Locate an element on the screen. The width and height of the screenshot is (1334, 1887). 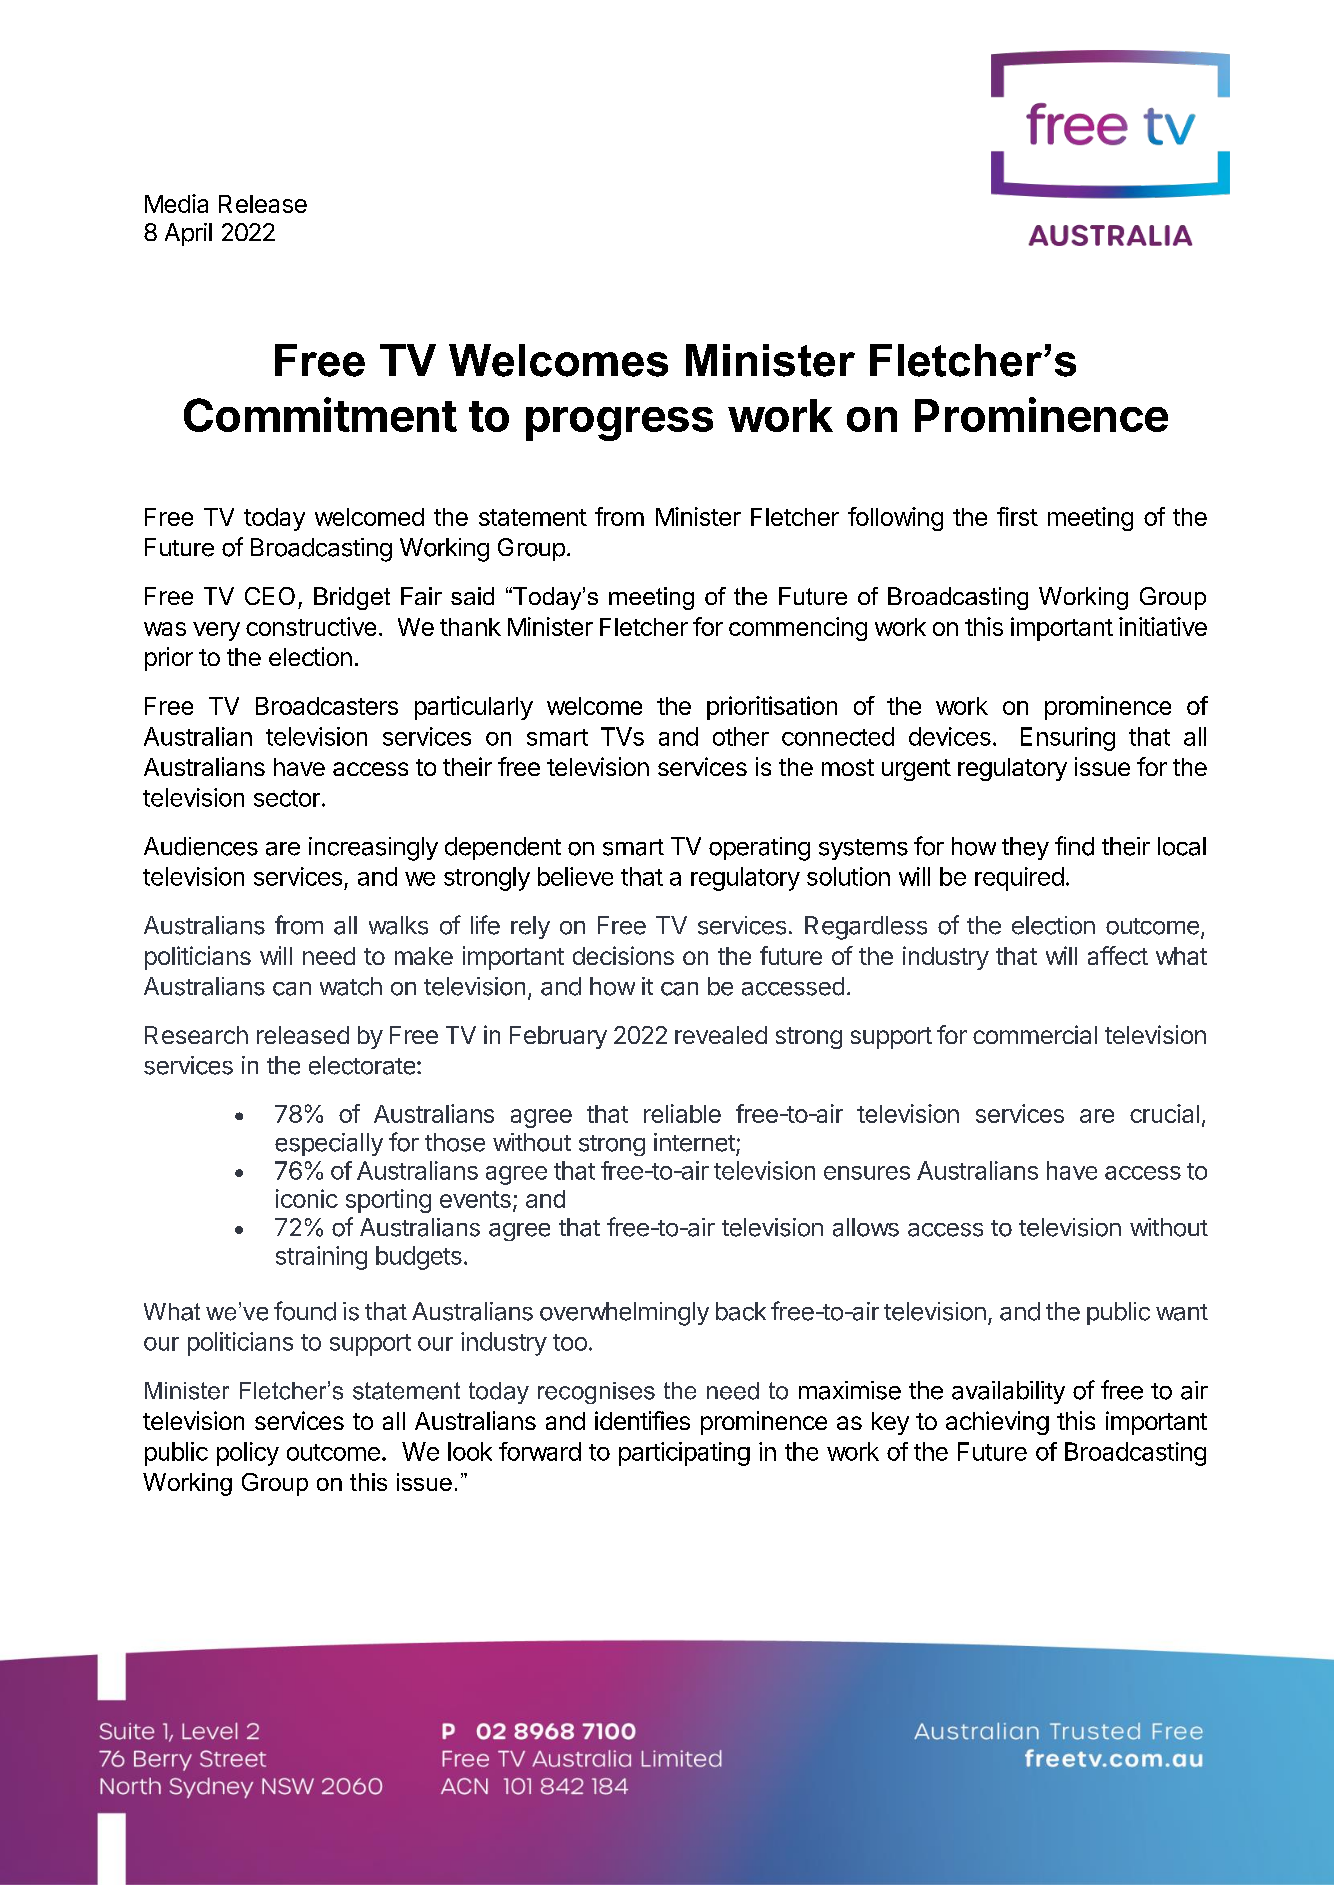
progress is located at coordinates (619, 424).
